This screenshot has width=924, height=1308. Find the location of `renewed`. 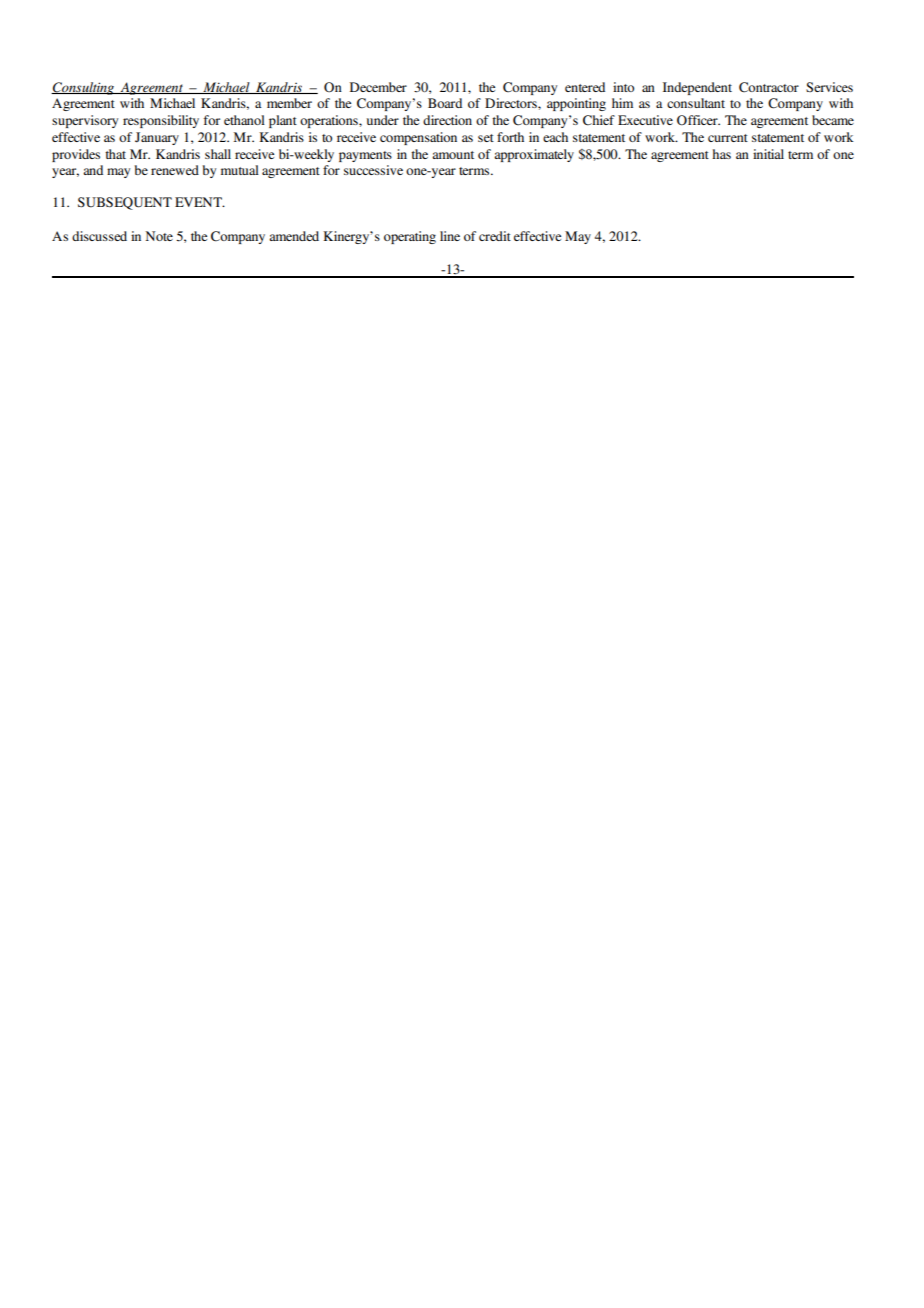

renewed is located at coordinates (175, 170).
